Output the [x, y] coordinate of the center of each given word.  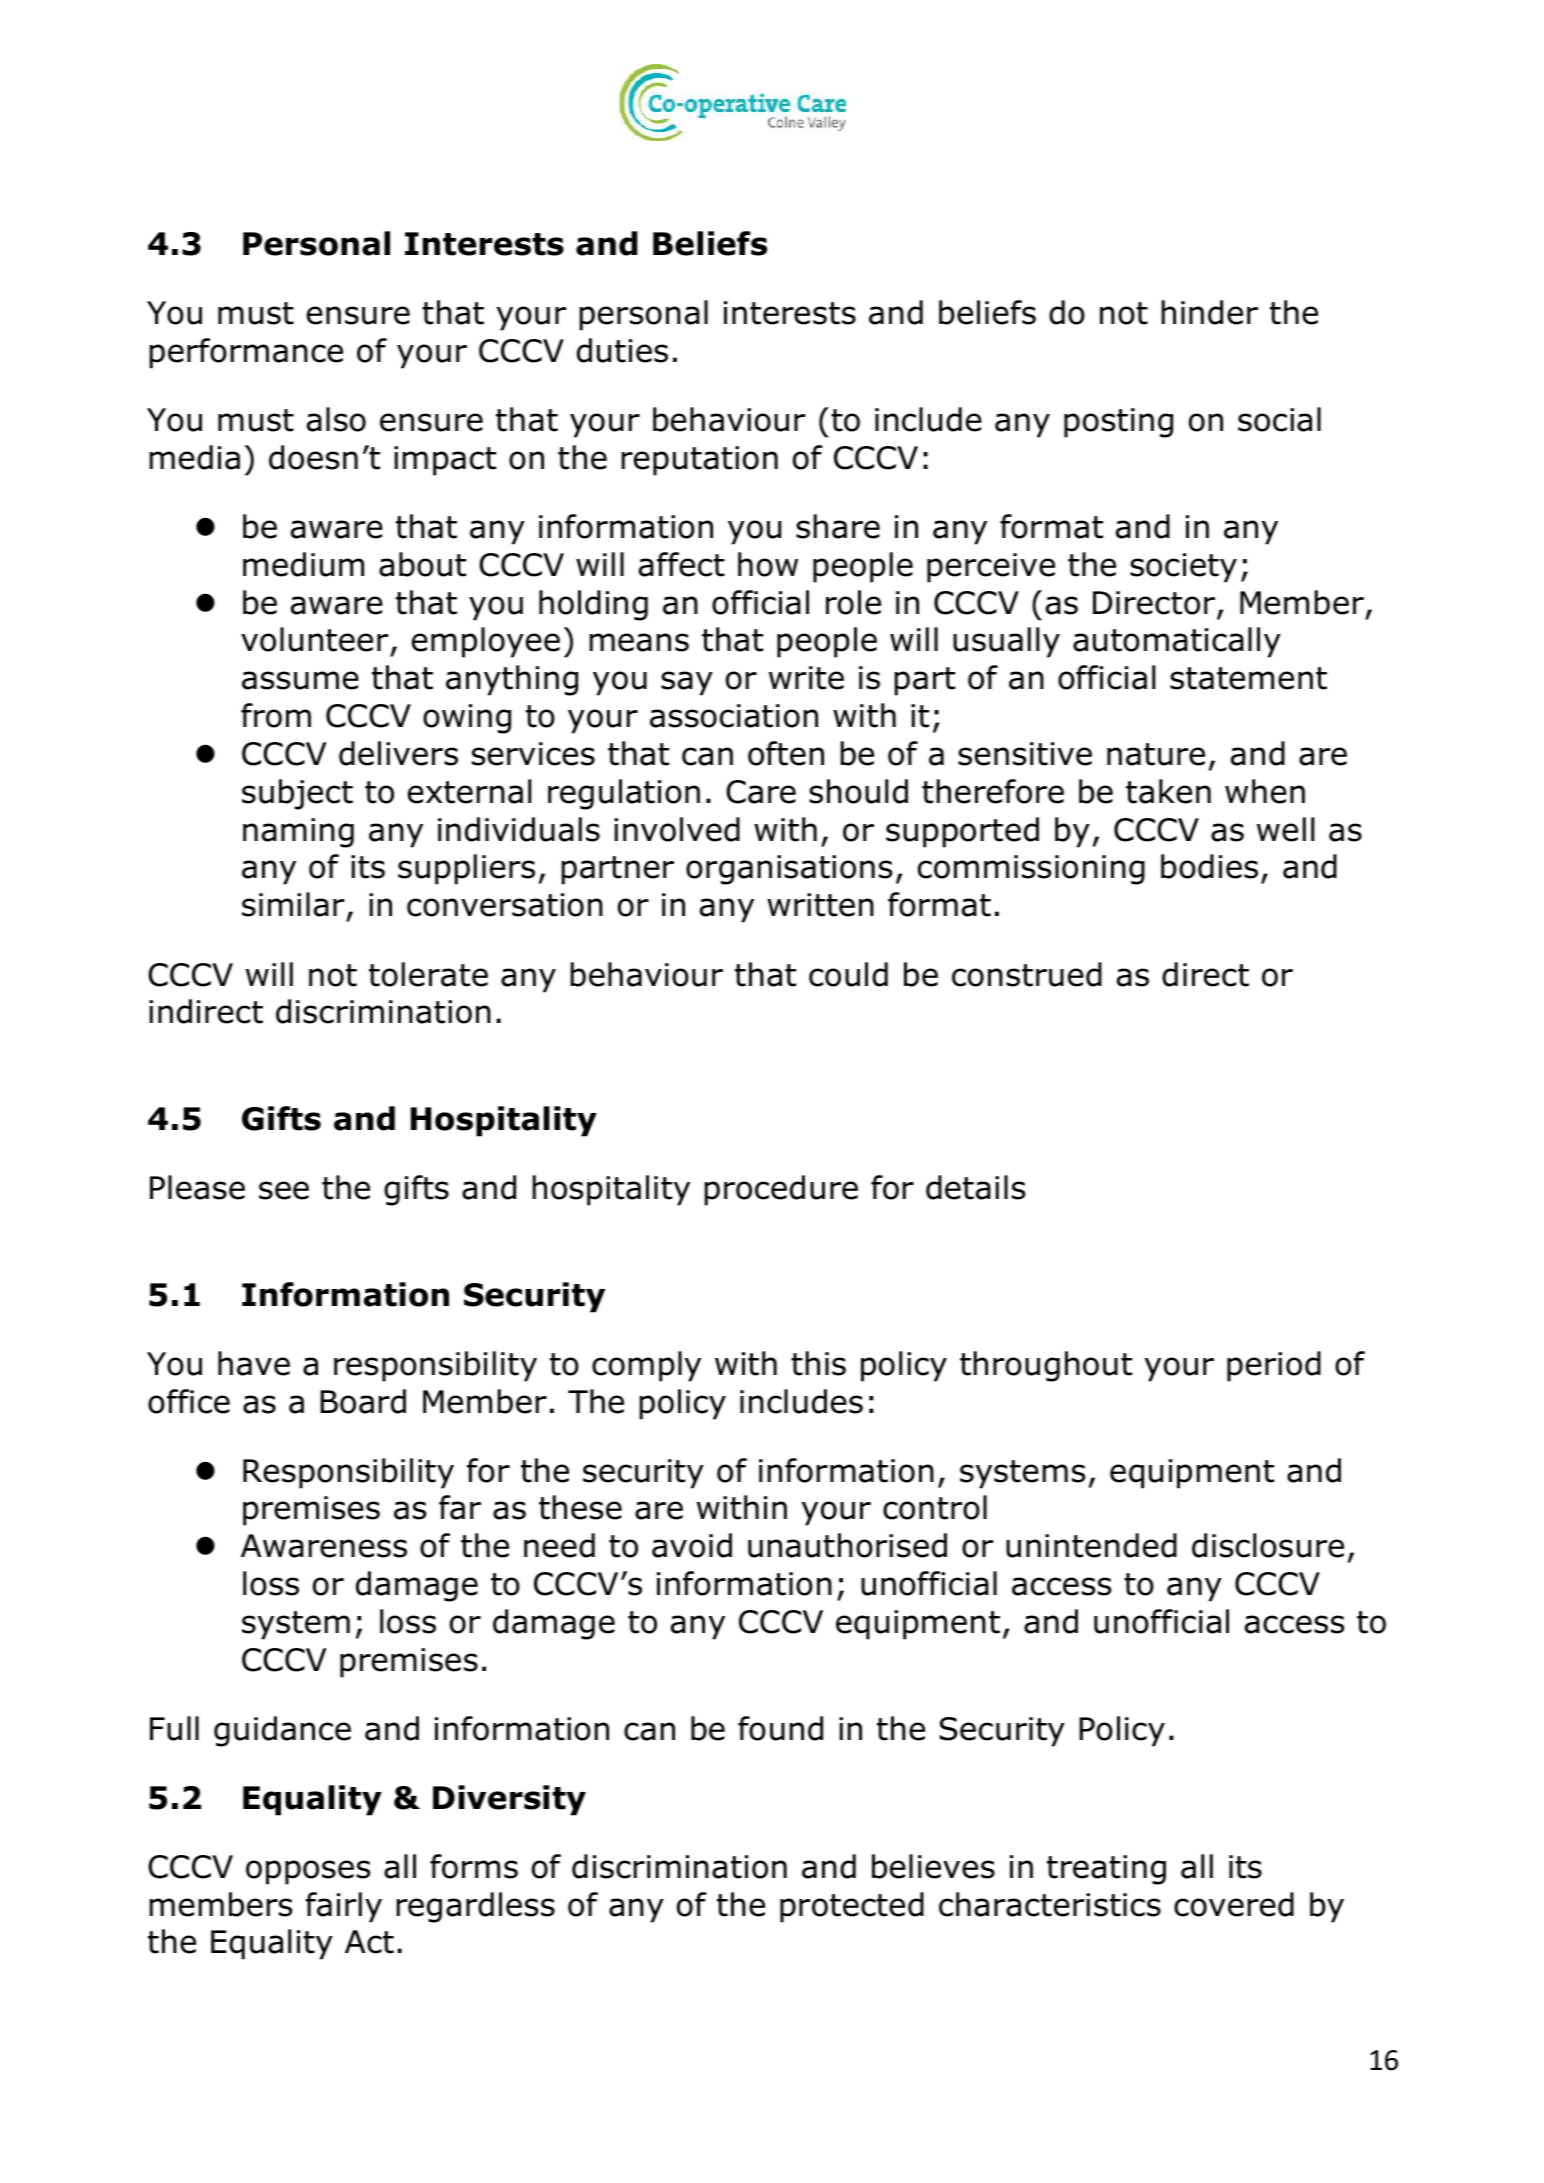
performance [246, 353]
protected [852, 1907]
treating [1106, 1870]
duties [622, 350]
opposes [308, 1872]
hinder [1210, 312]
